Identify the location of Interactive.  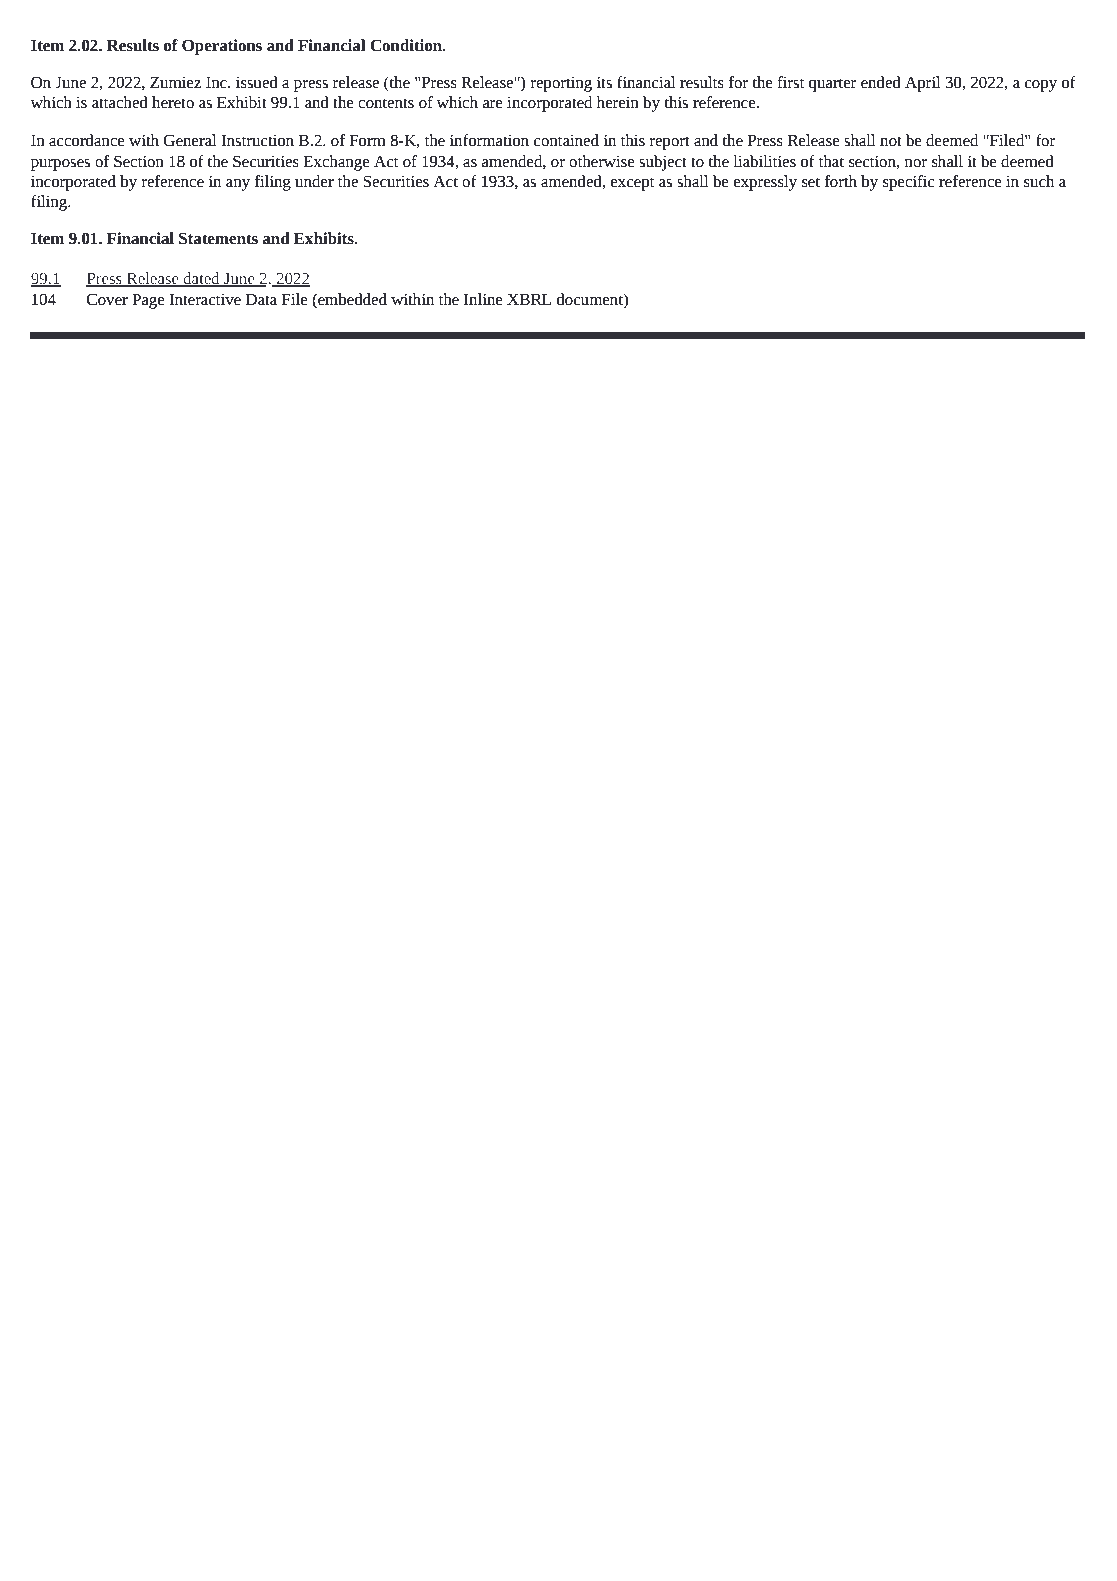
(205, 299).
